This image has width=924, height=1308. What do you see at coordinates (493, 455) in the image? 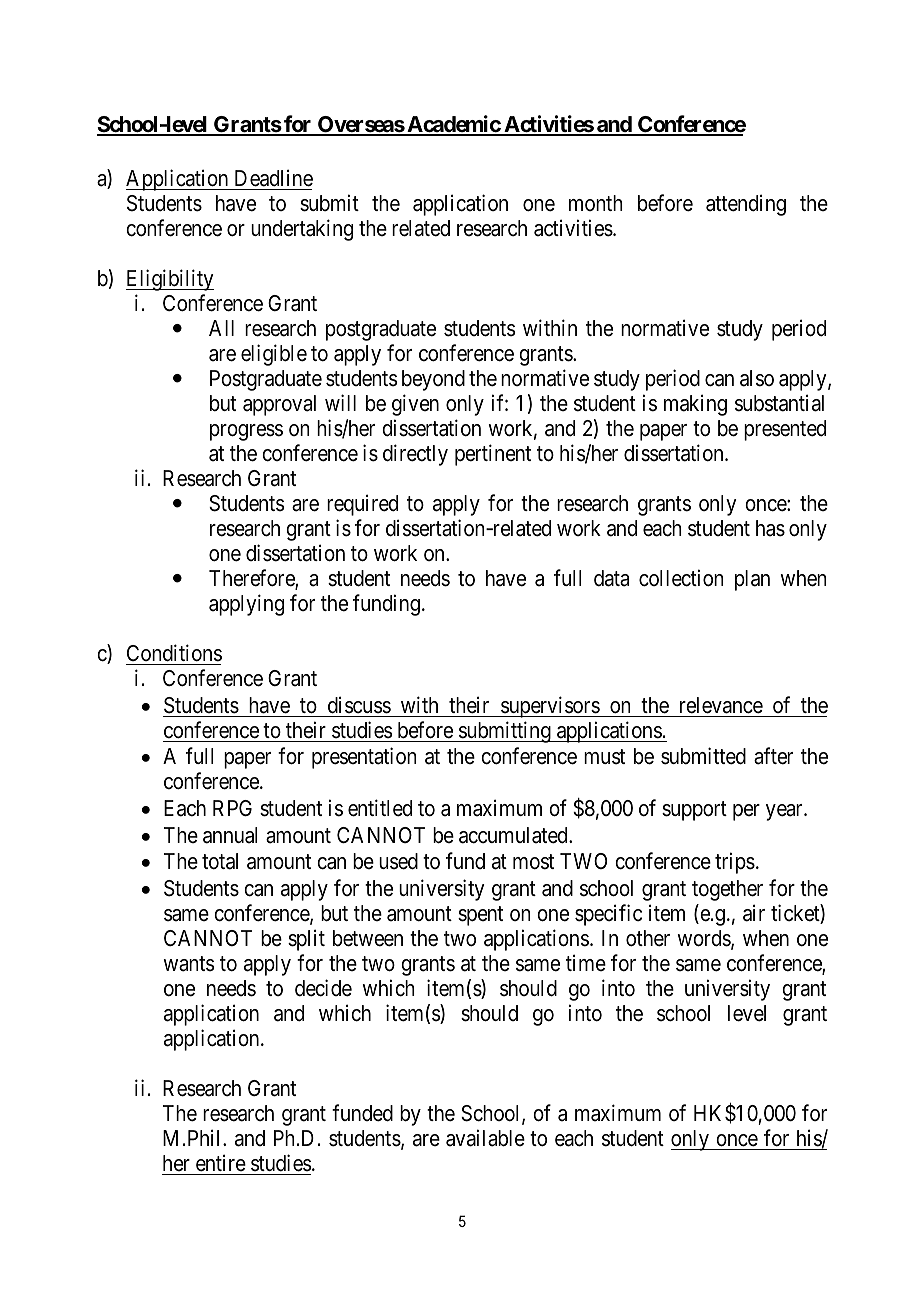
I see `pertinent` at bounding box center [493, 455].
